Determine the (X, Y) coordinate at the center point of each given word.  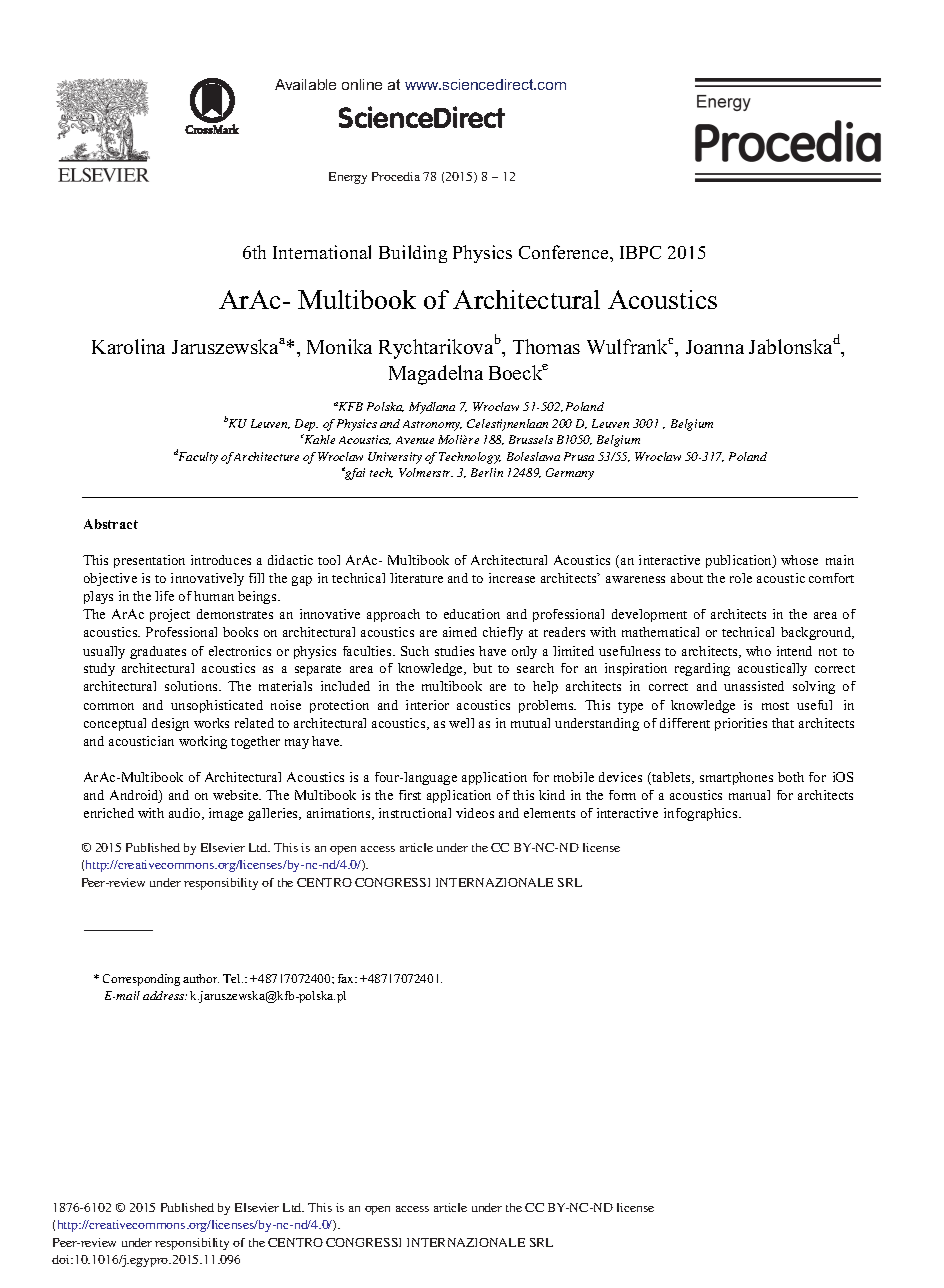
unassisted (754, 686)
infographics (702, 814)
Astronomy (432, 425)
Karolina (128, 346)
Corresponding (141, 980)
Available (305, 84)
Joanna (715, 347)
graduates (158, 652)
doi (62, 1259)
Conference (565, 252)
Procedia (396, 176)
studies (454, 651)
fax (347, 978)
